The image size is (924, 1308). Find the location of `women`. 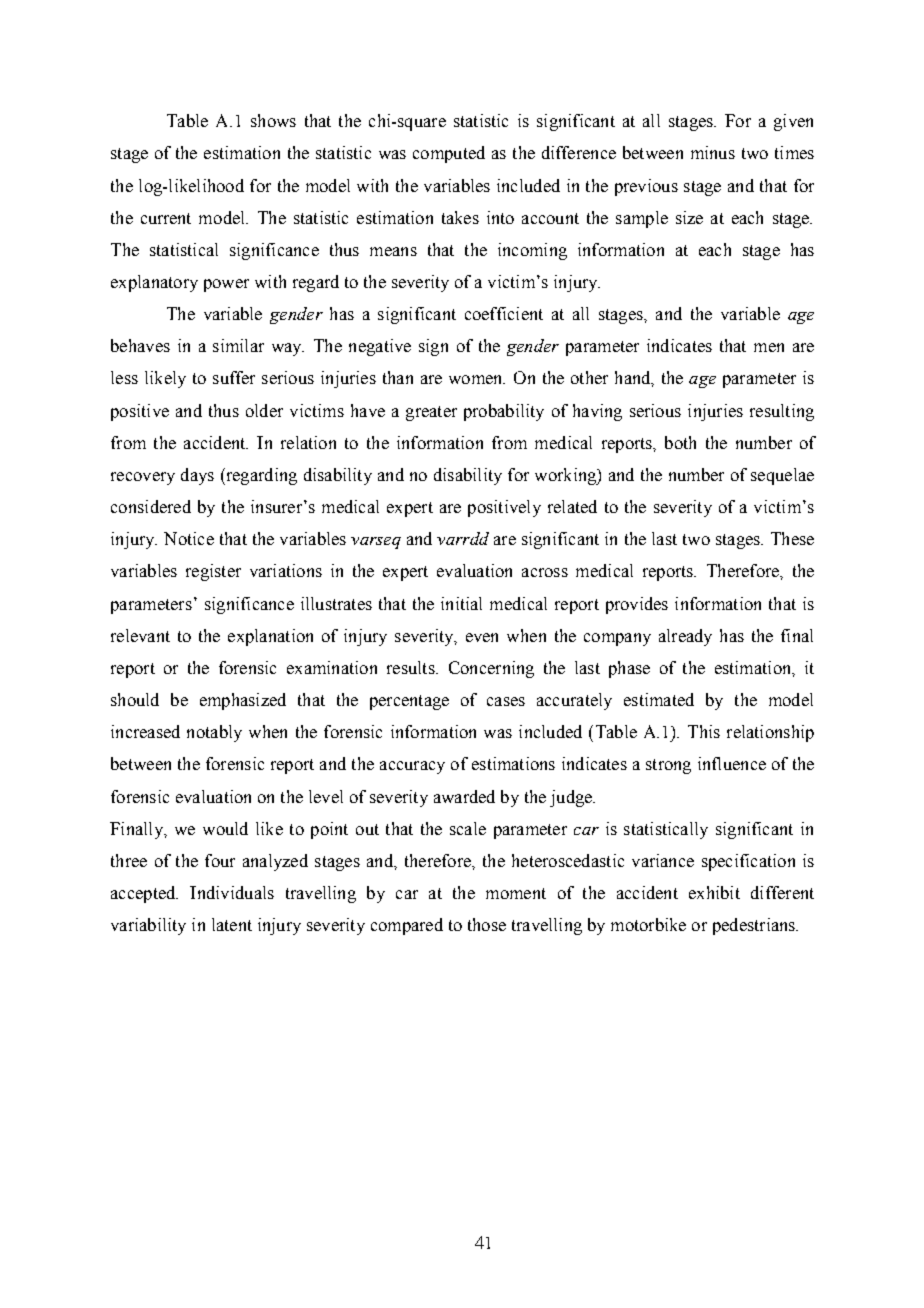

women is located at coordinates (477, 379).
